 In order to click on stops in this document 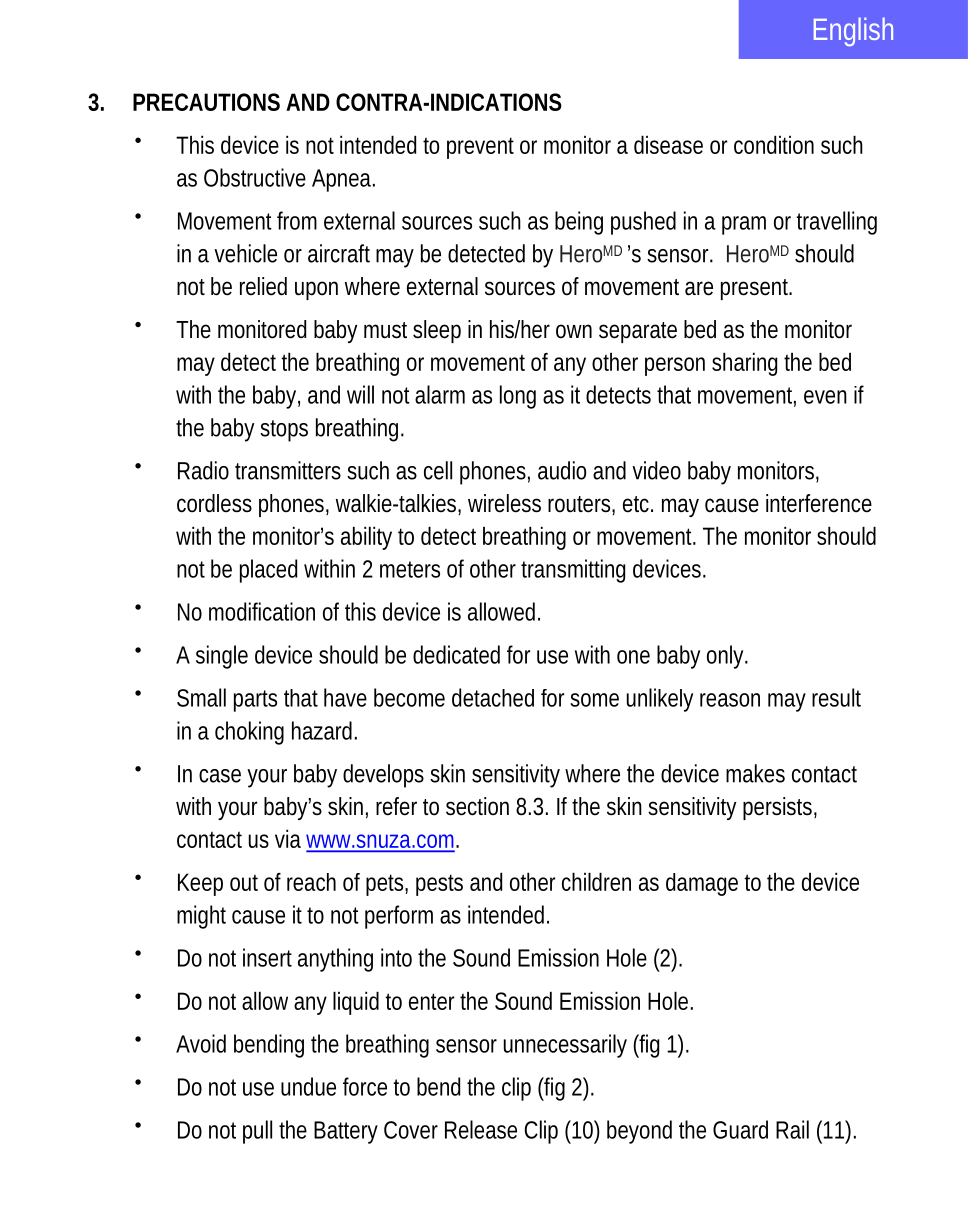, I will do `click(284, 431)`.
